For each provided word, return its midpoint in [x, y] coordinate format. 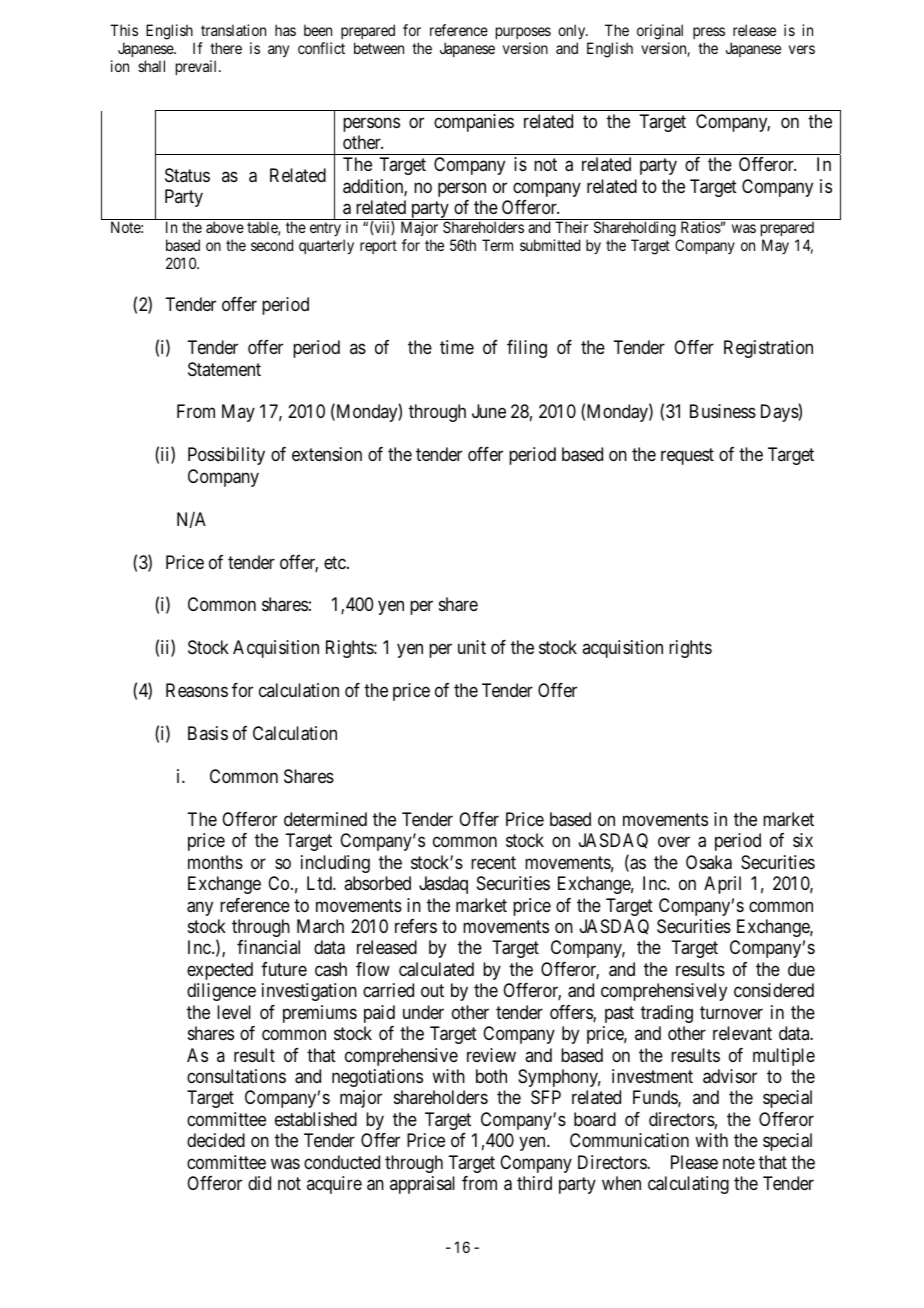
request [687, 457]
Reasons [197, 690]
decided [216, 1140]
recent [493, 862]
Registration [768, 349]
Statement [224, 369]
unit [472, 647]
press [709, 33]
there [226, 48]
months [215, 862]
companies [474, 123]
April [722, 885]
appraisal [422, 1185]
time [457, 347]
